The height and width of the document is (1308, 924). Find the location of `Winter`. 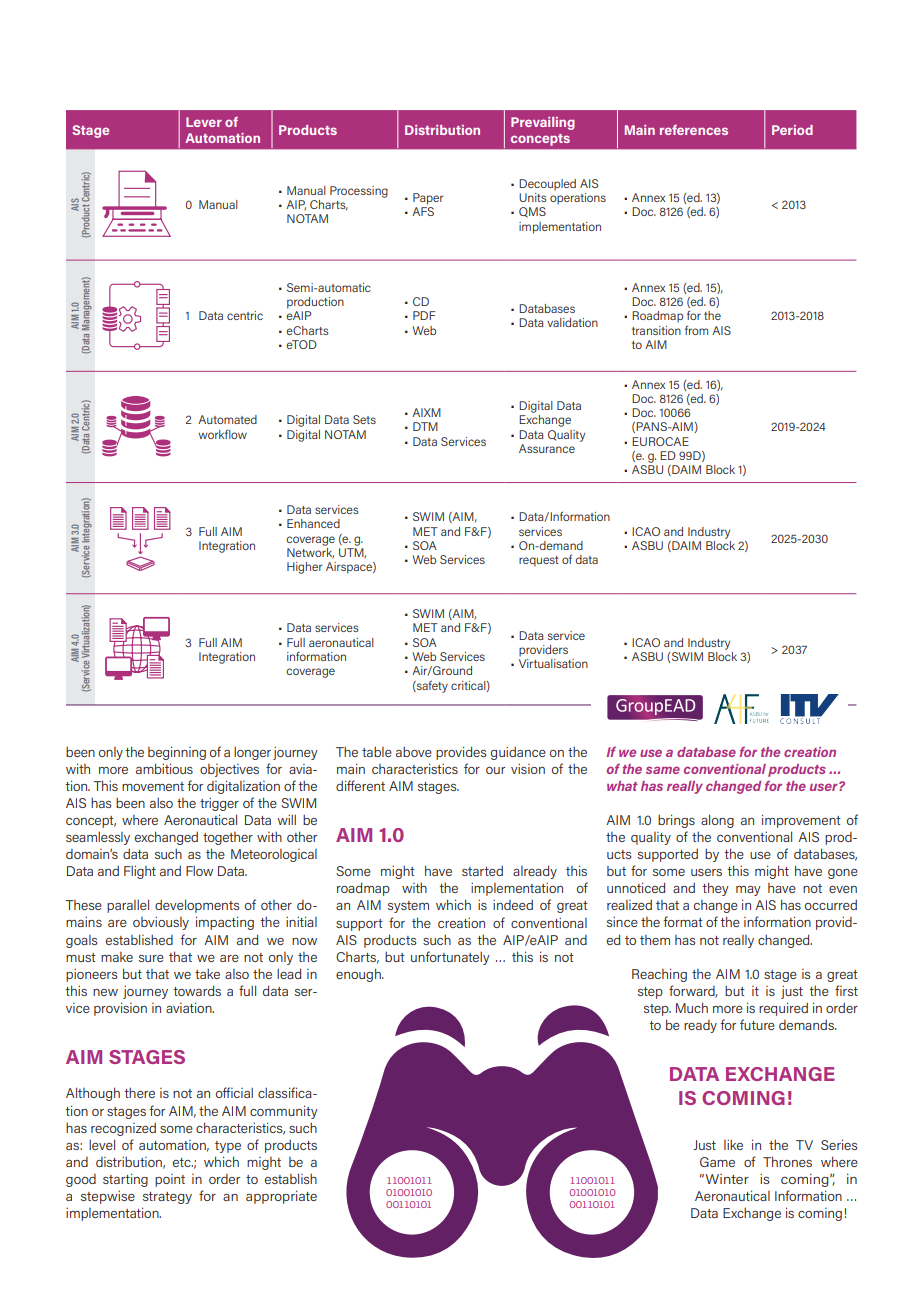

Winter is located at coordinates (727, 1179).
